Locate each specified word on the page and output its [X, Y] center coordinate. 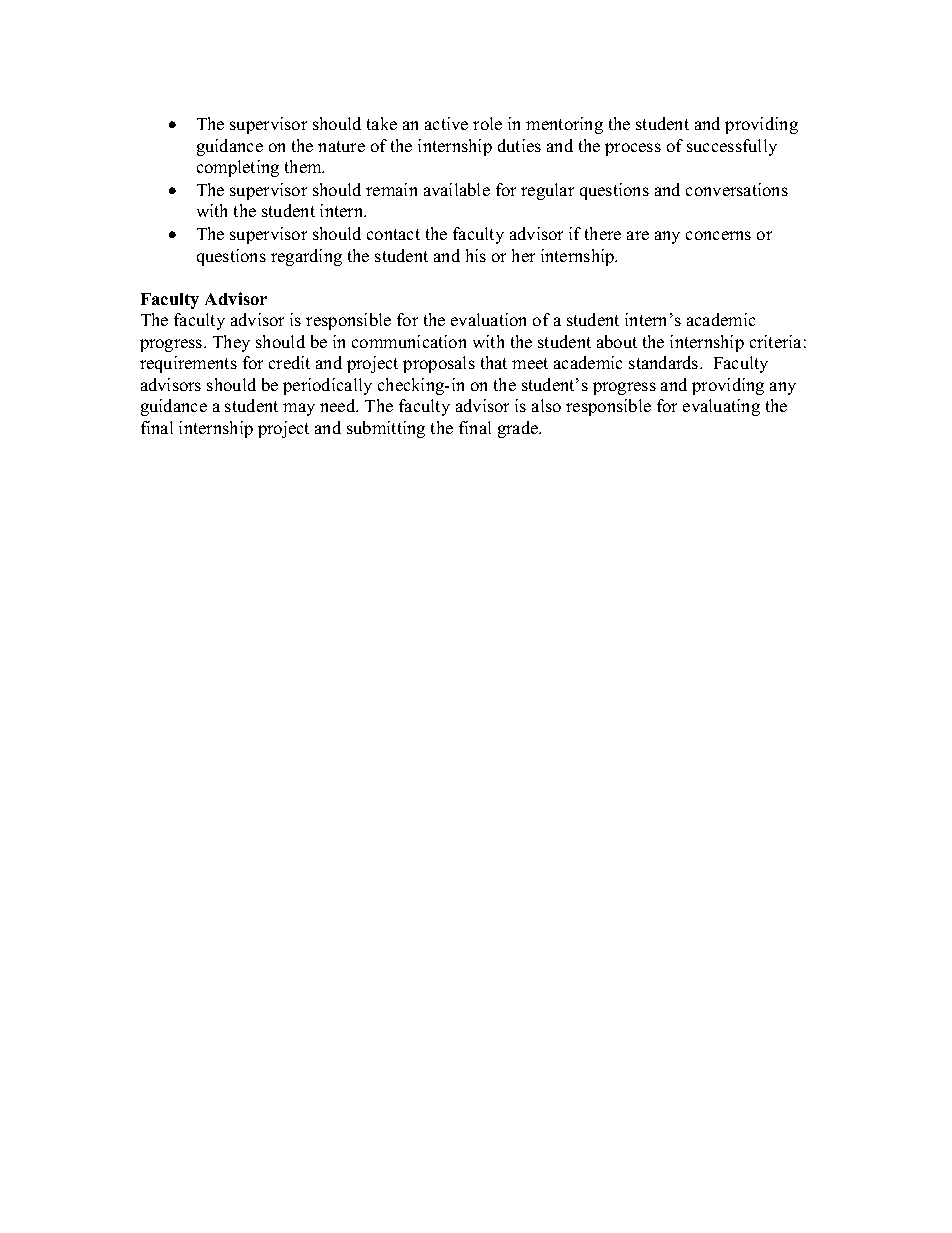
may [299, 409]
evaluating [721, 407]
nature [341, 146]
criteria [775, 341]
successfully [732, 147]
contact [393, 234]
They [231, 343]
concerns [718, 235]
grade [519, 429]
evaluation [488, 319]
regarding [306, 257]
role [487, 123]
